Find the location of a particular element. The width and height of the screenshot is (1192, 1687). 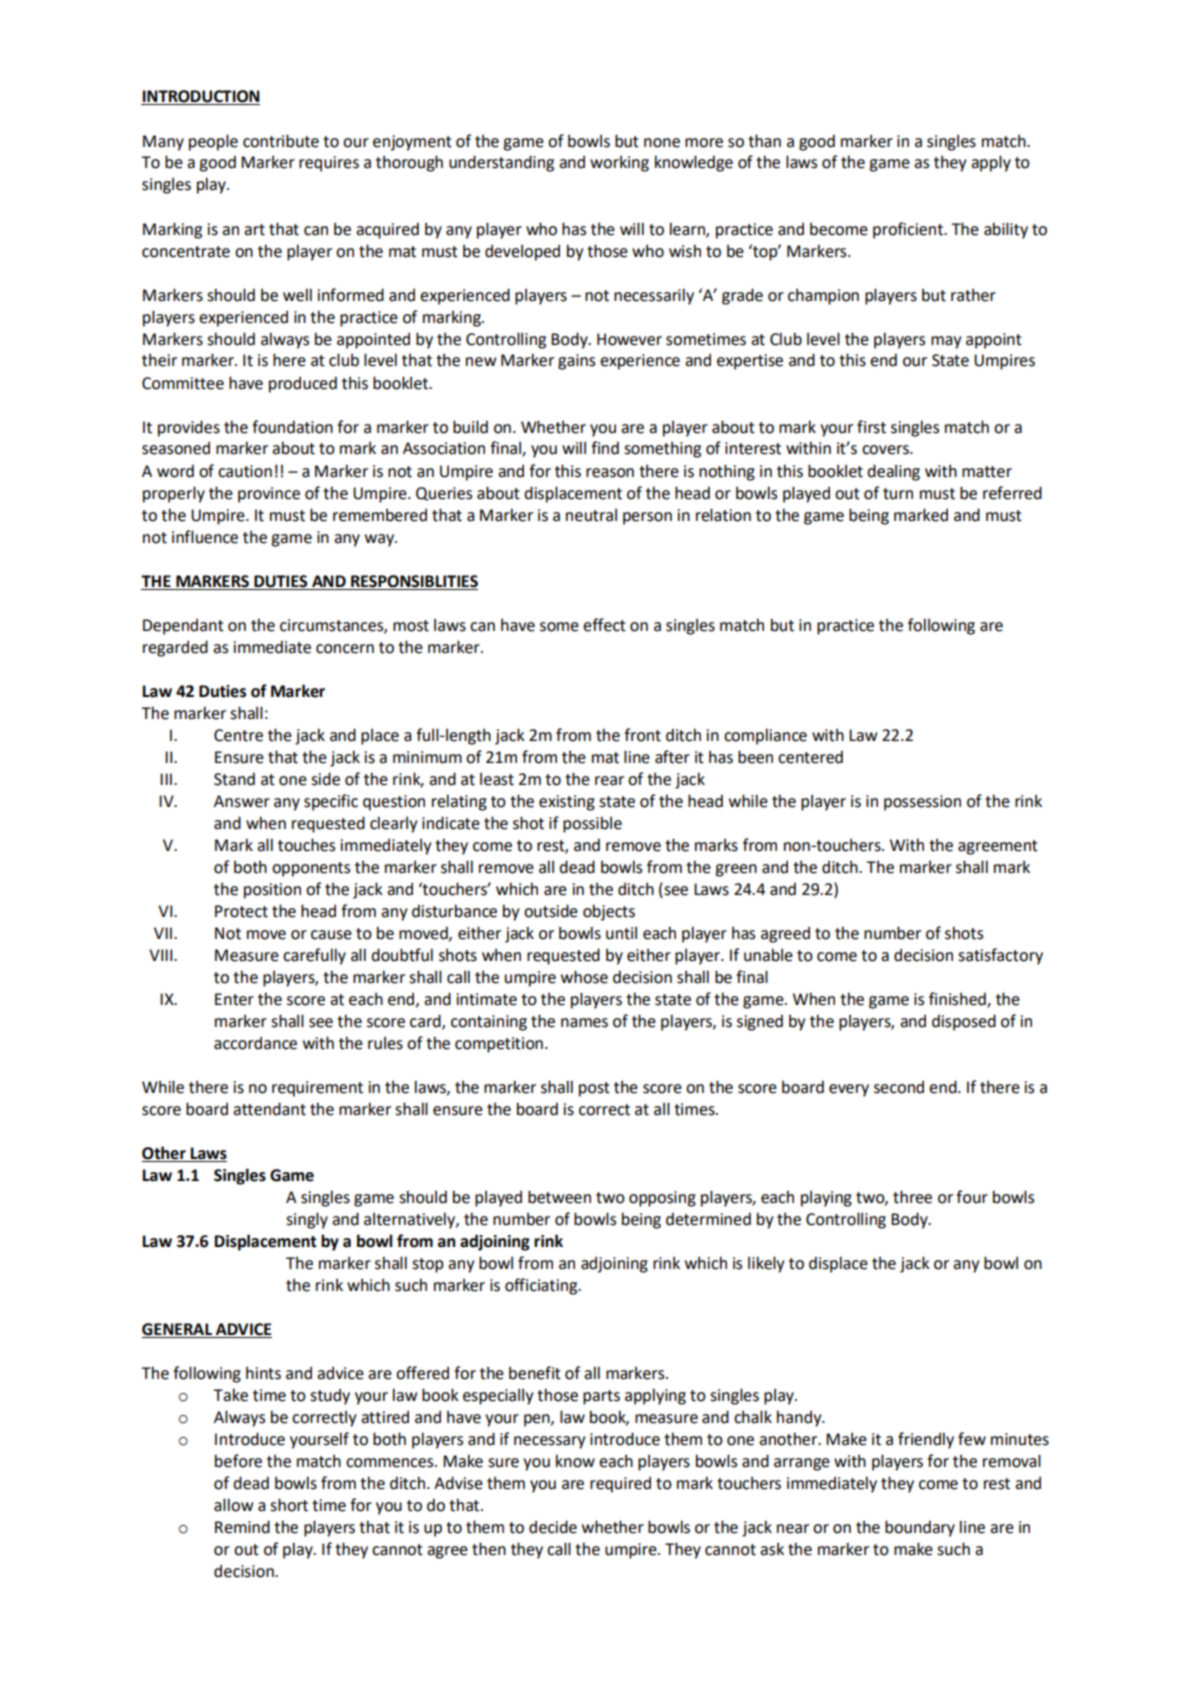

names is located at coordinates (584, 1023).
